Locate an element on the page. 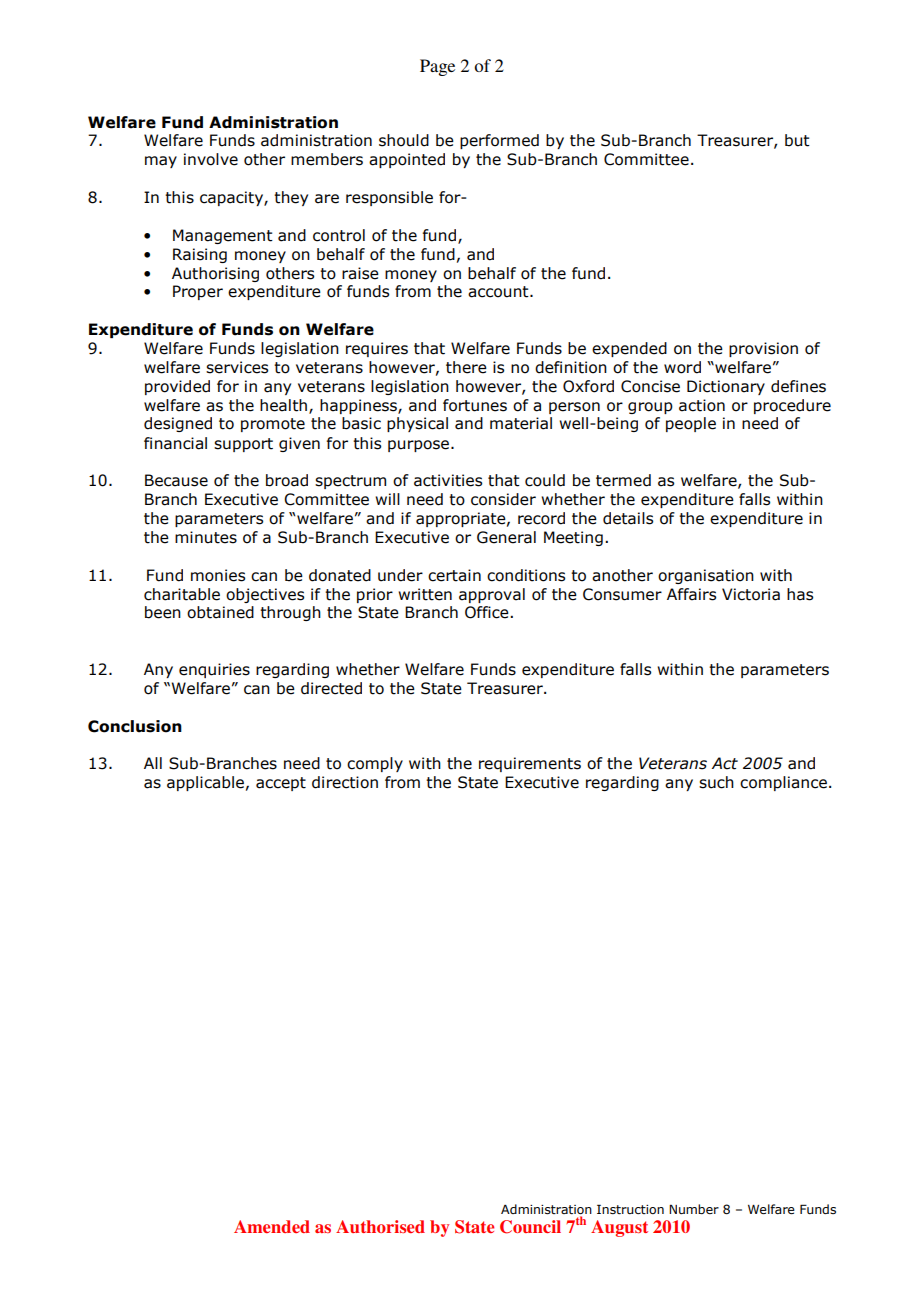  services is located at coordinates (237, 367).
